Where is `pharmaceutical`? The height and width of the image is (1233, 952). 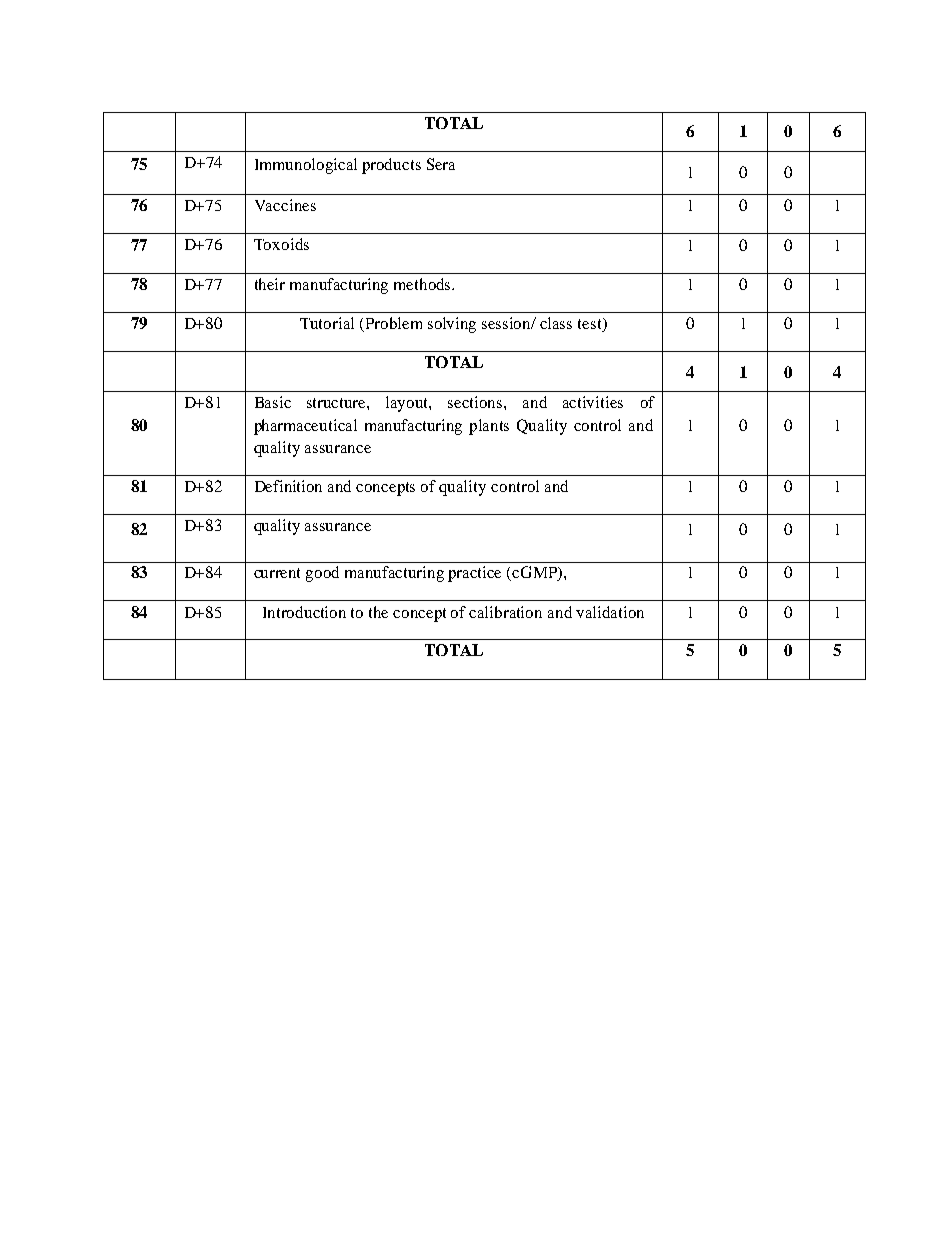
pharmaceutical is located at coordinates (305, 427).
